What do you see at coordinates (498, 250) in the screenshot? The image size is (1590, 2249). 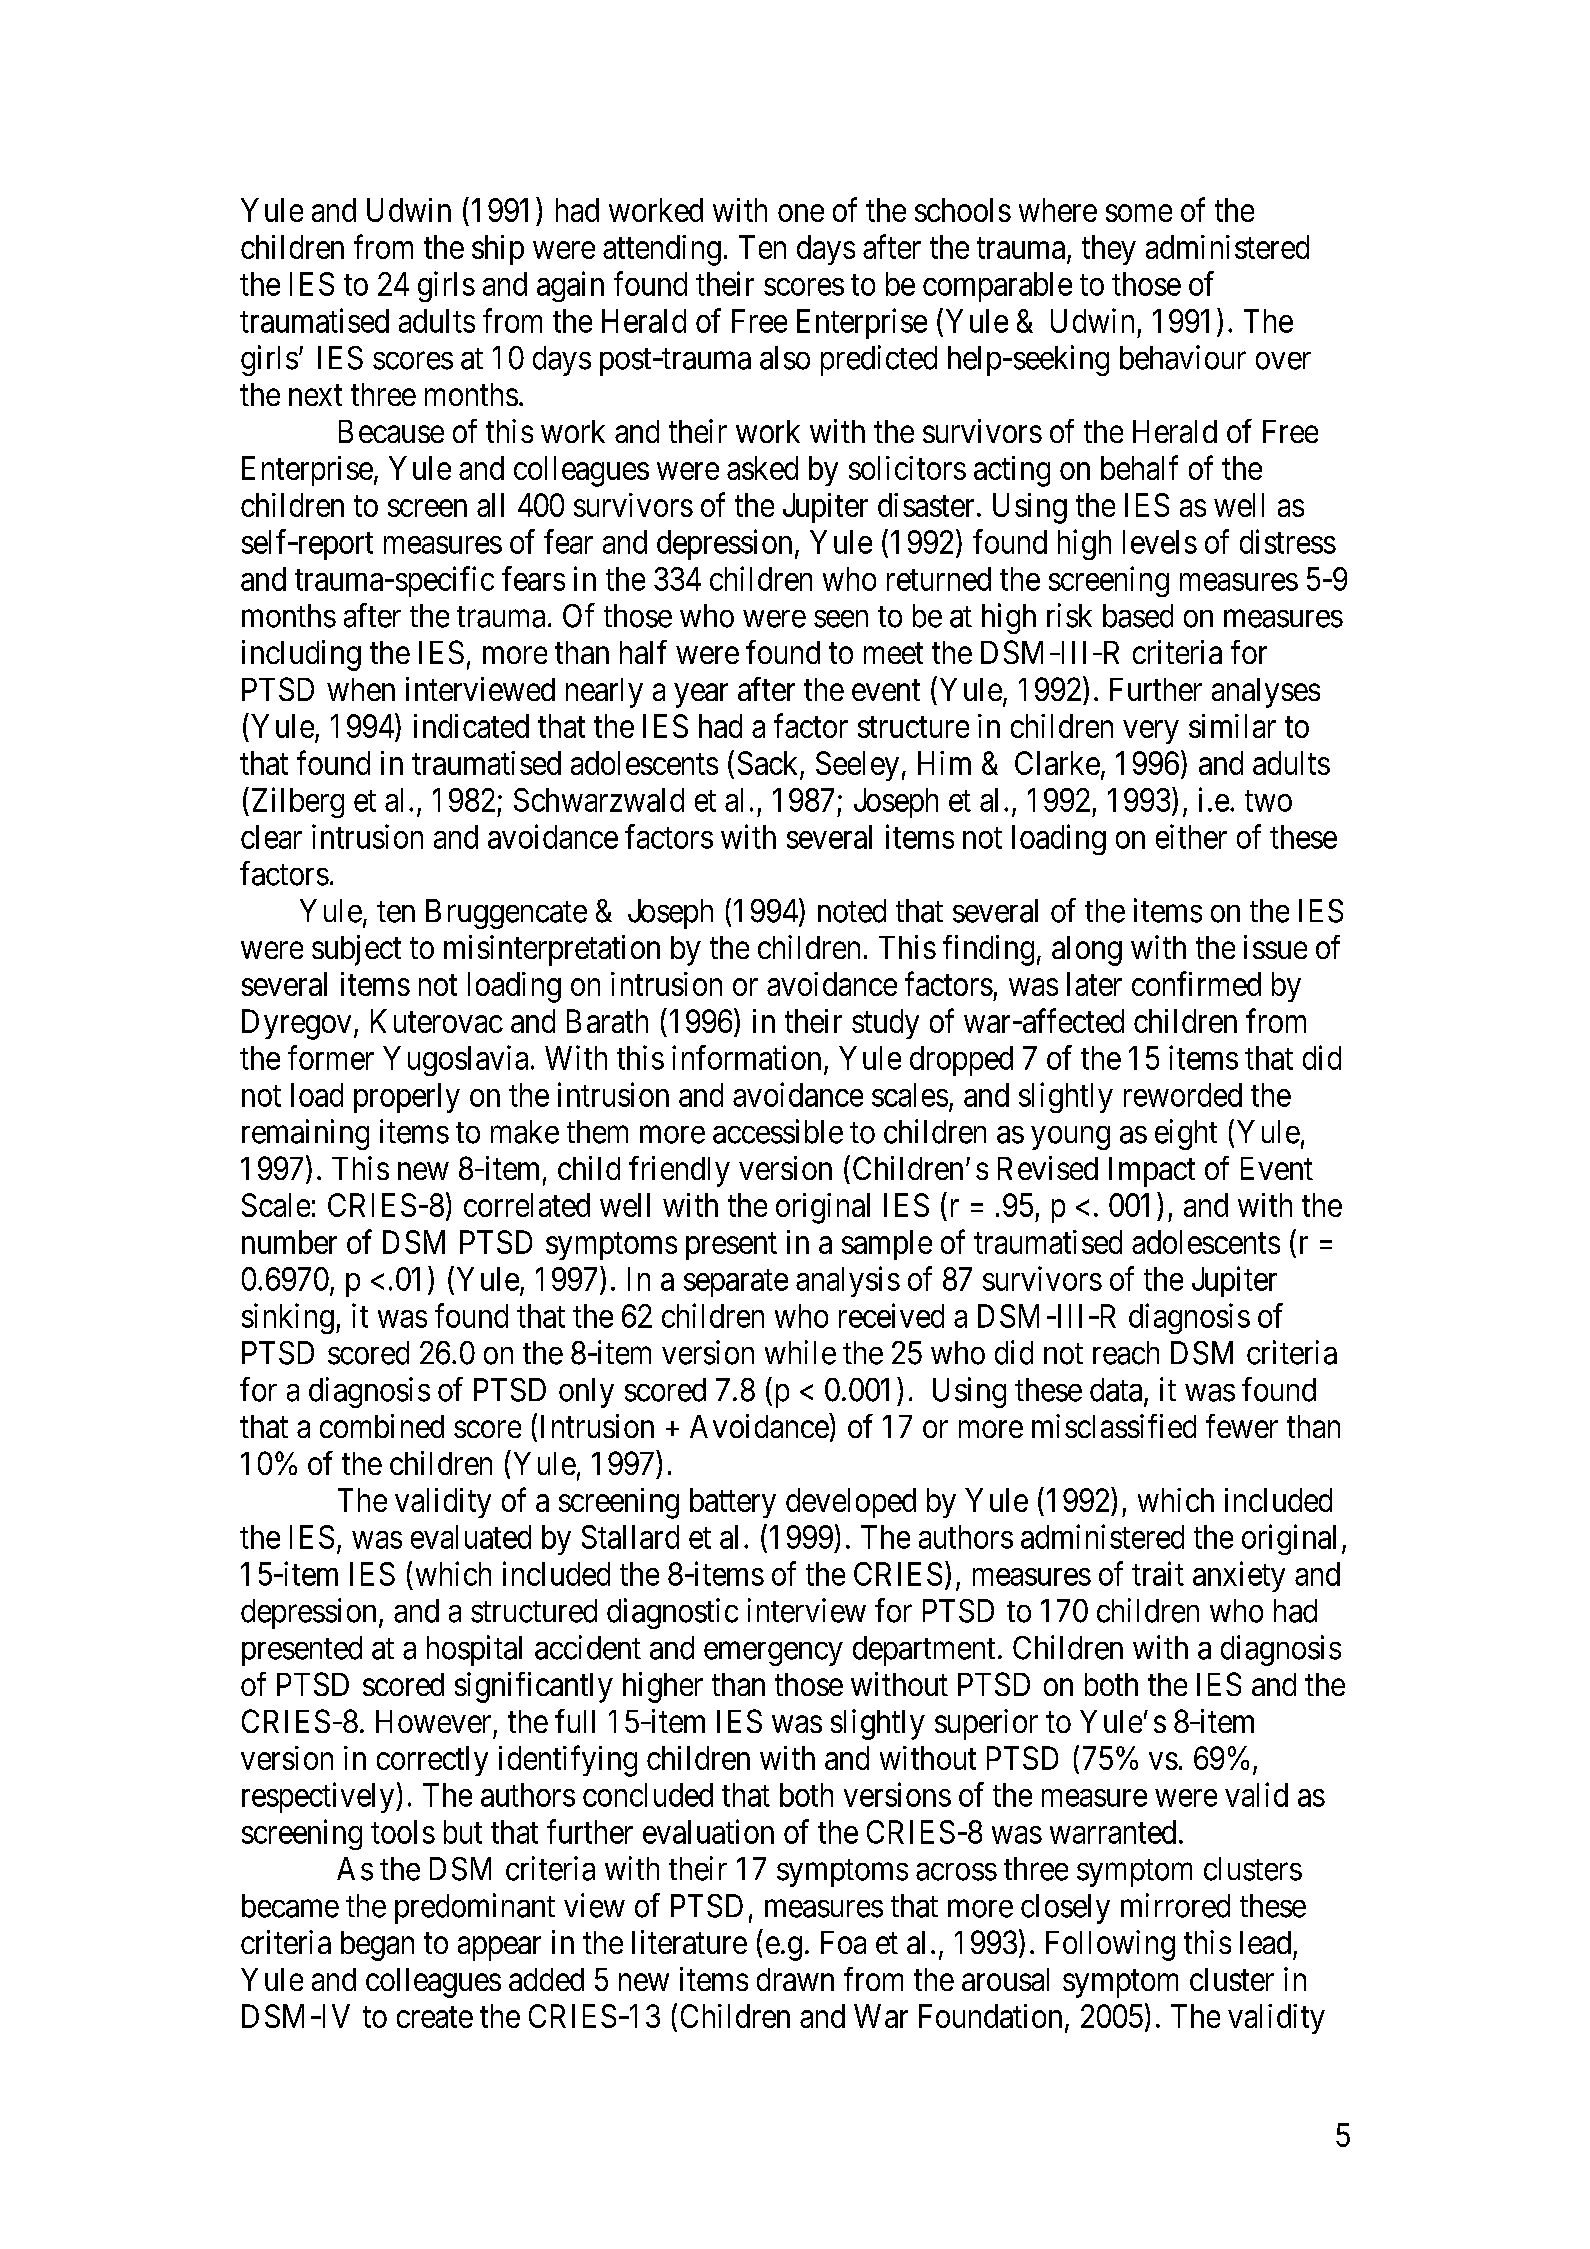 I see `ship` at bounding box center [498, 250].
